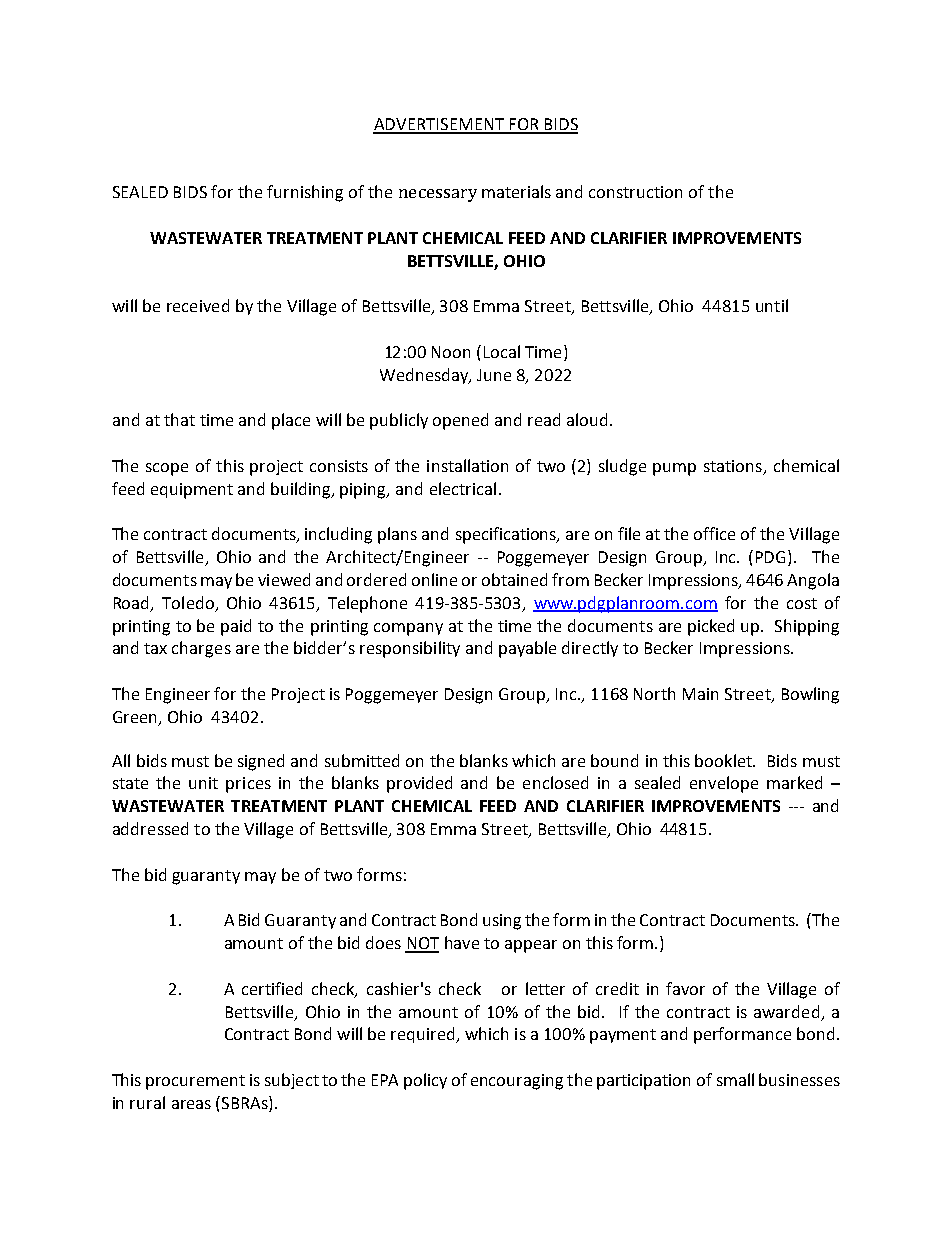 The image size is (952, 1233). I want to click on charges, so click(201, 649).
